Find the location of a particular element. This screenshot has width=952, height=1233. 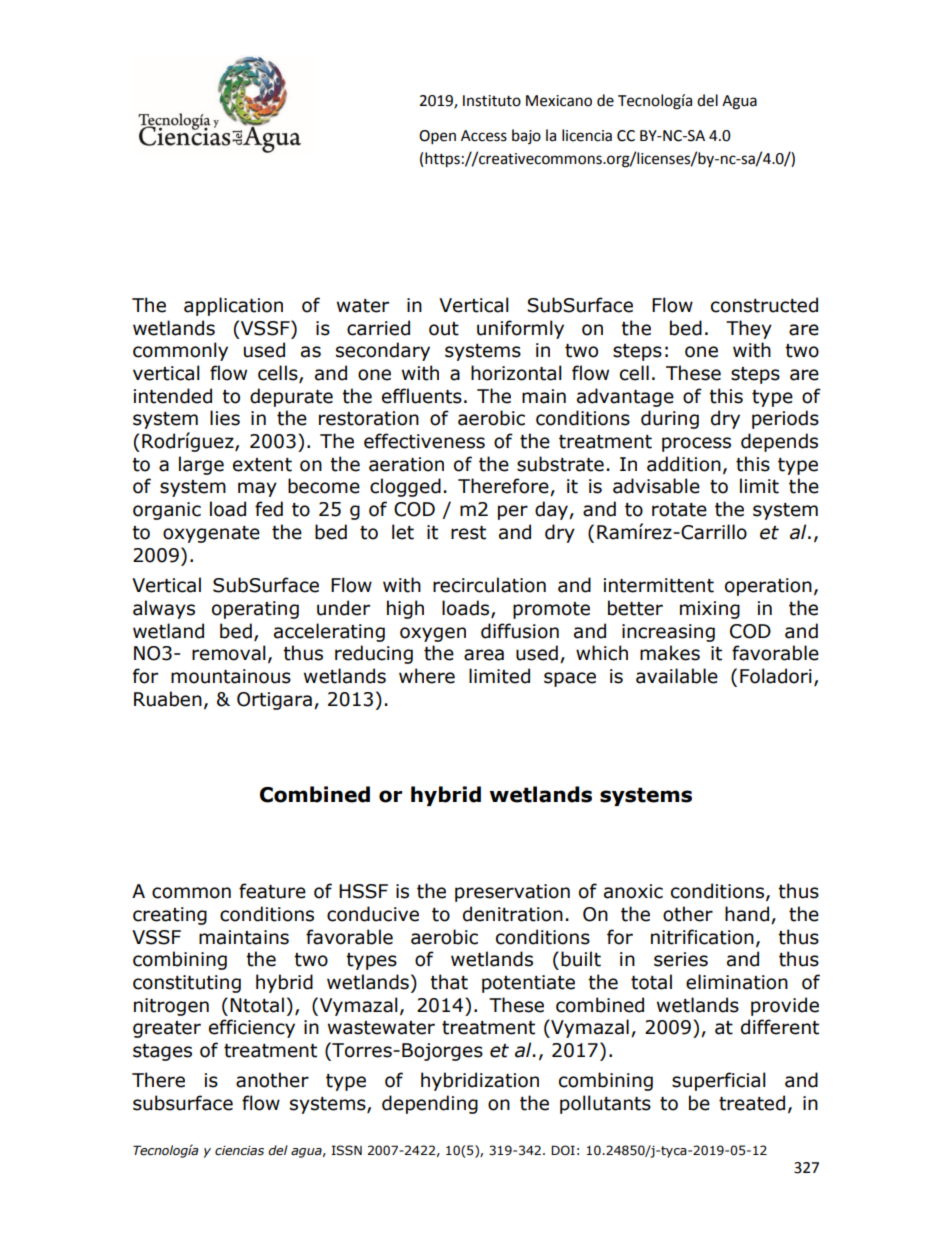

effectiveness is located at coordinates (424, 441).
